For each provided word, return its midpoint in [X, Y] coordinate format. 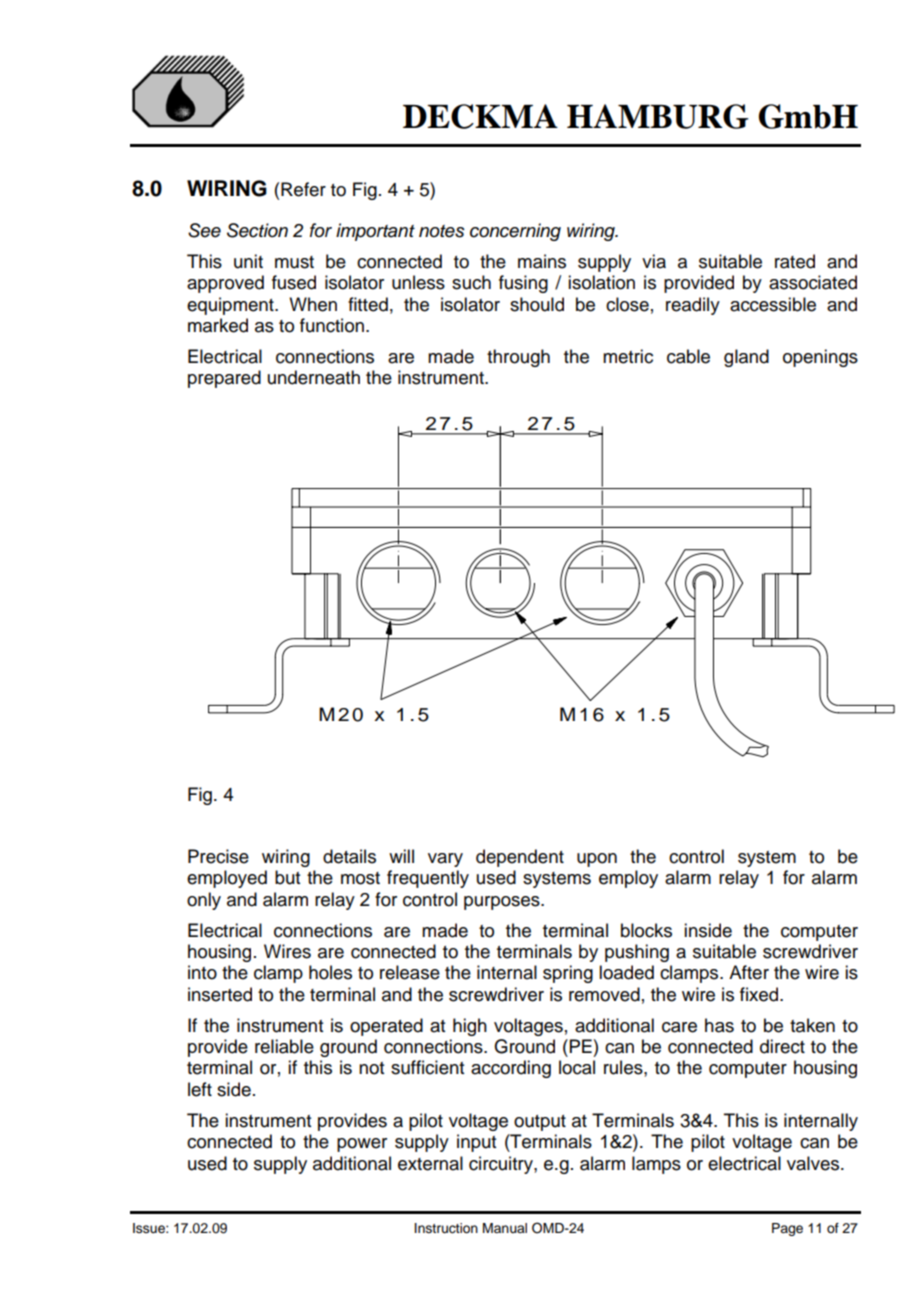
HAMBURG [658, 116]
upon [597, 860]
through [518, 358]
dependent [520, 858]
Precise [218, 856]
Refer [303, 189]
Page [787, 1229]
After [749, 972]
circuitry [502, 1165]
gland [746, 358]
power [362, 1145]
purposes [503, 903]
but [287, 877]
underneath [314, 377]
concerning [515, 232]
